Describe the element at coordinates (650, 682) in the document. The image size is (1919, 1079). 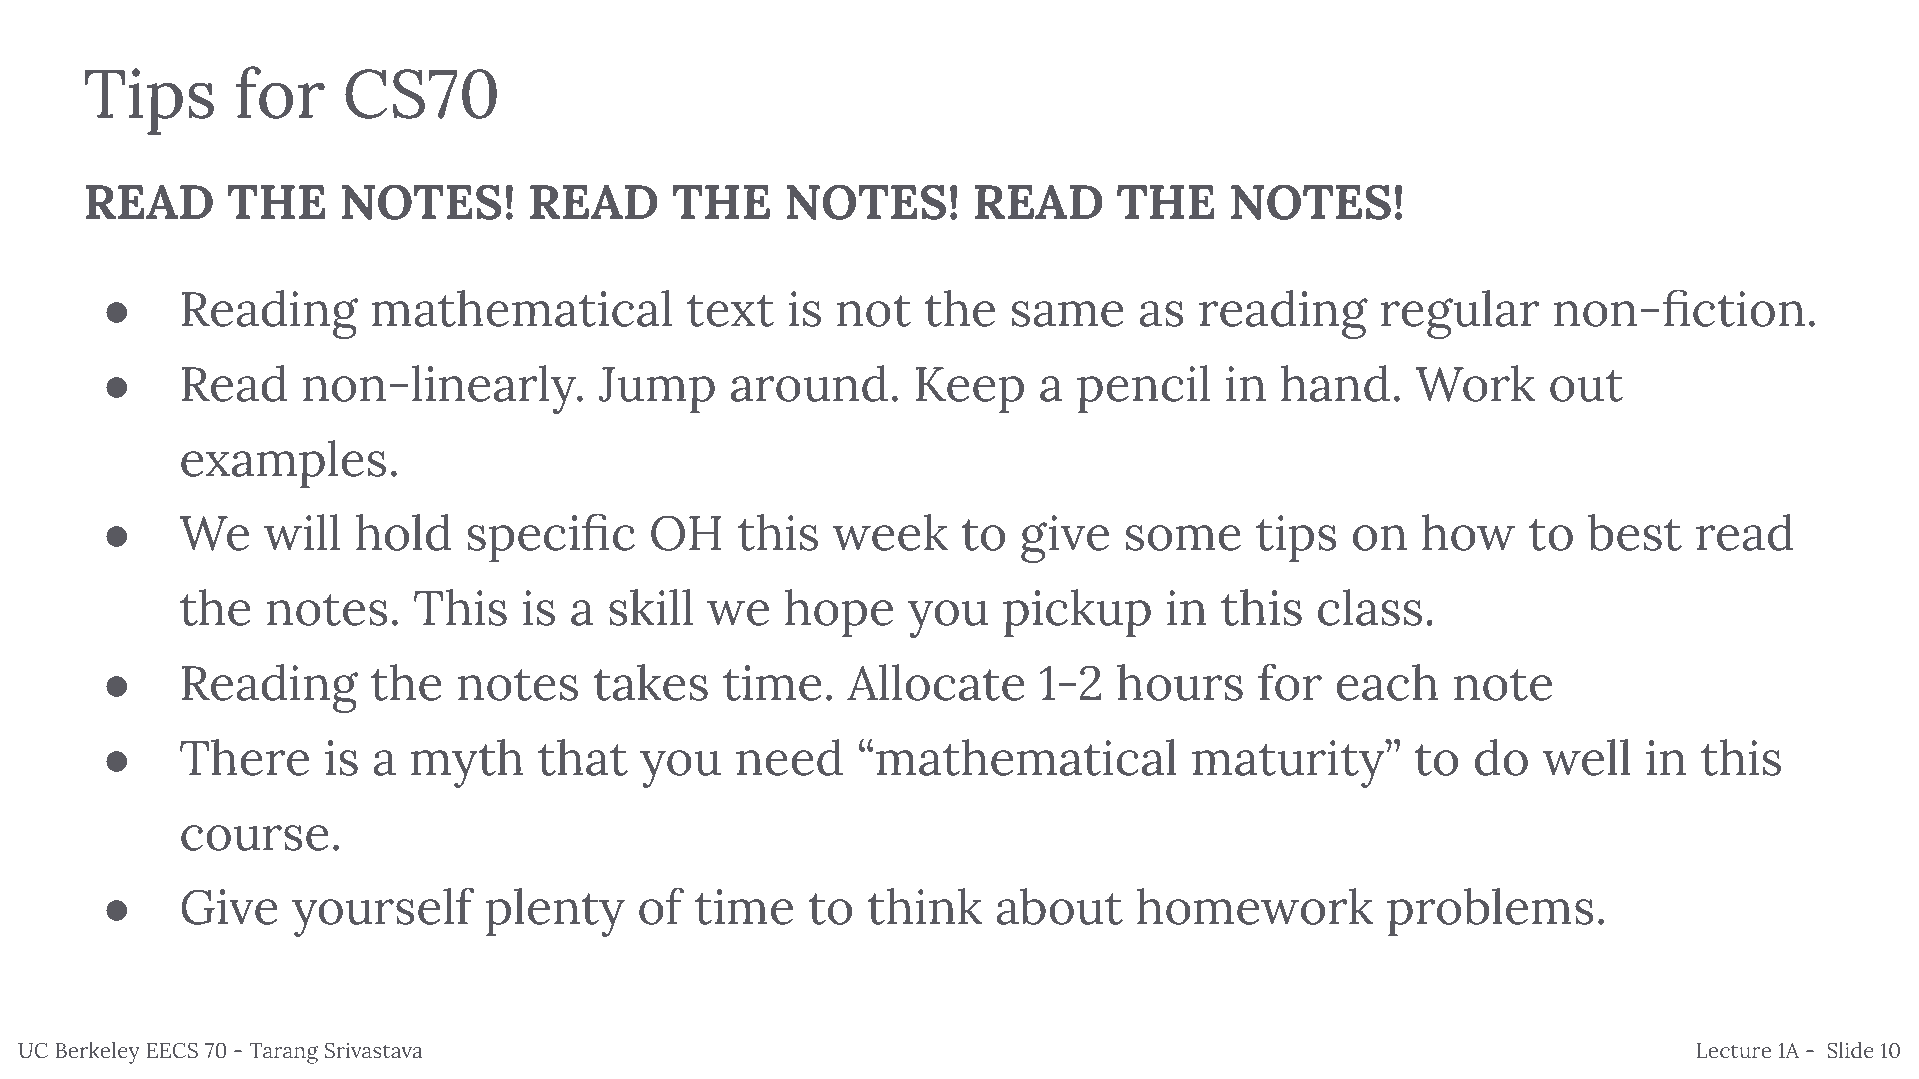
I see `takes` at that location.
